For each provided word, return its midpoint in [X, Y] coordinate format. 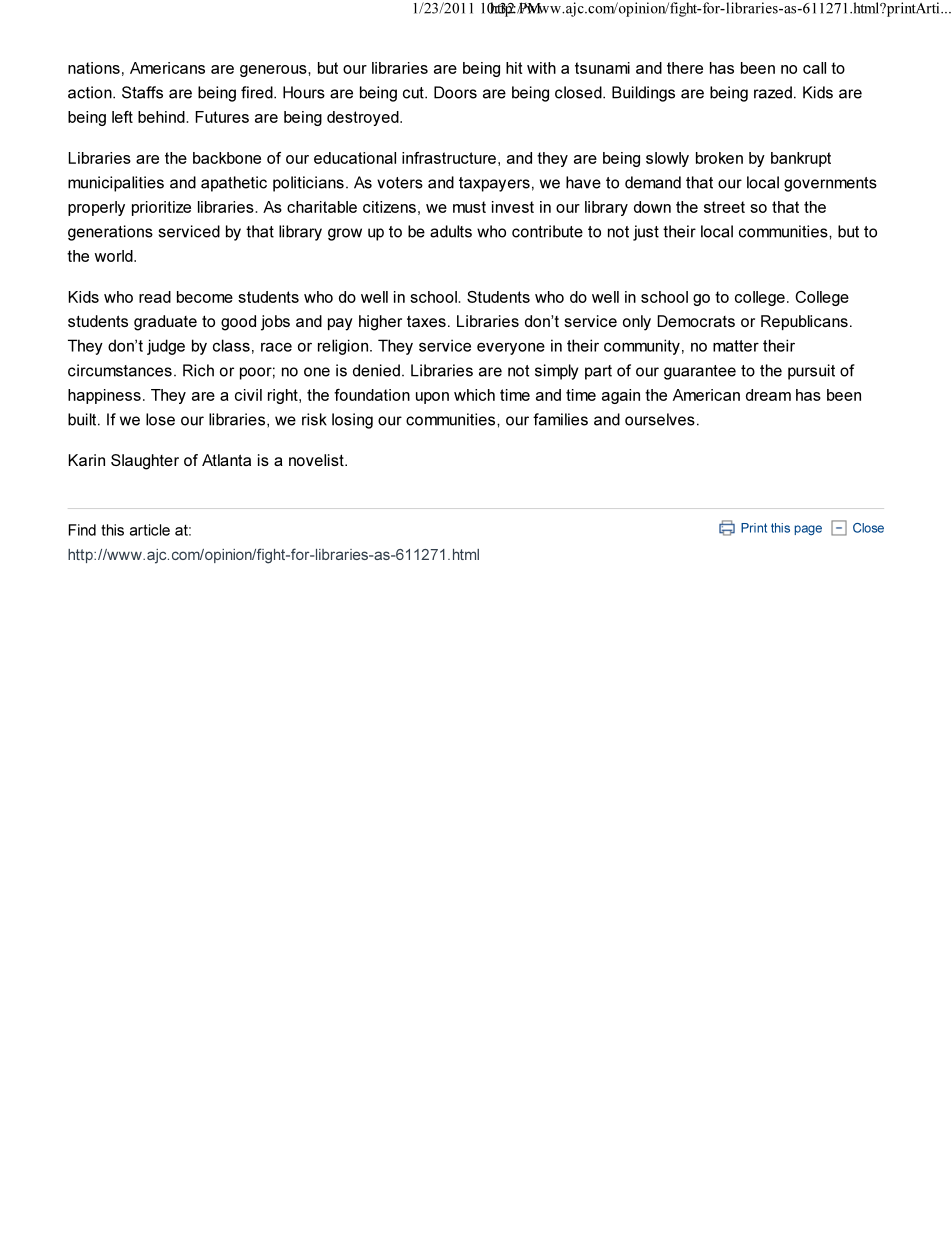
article [150, 530]
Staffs [142, 92]
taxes [426, 321]
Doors [455, 92]
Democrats [696, 321]
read [155, 297]
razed [773, 92]
